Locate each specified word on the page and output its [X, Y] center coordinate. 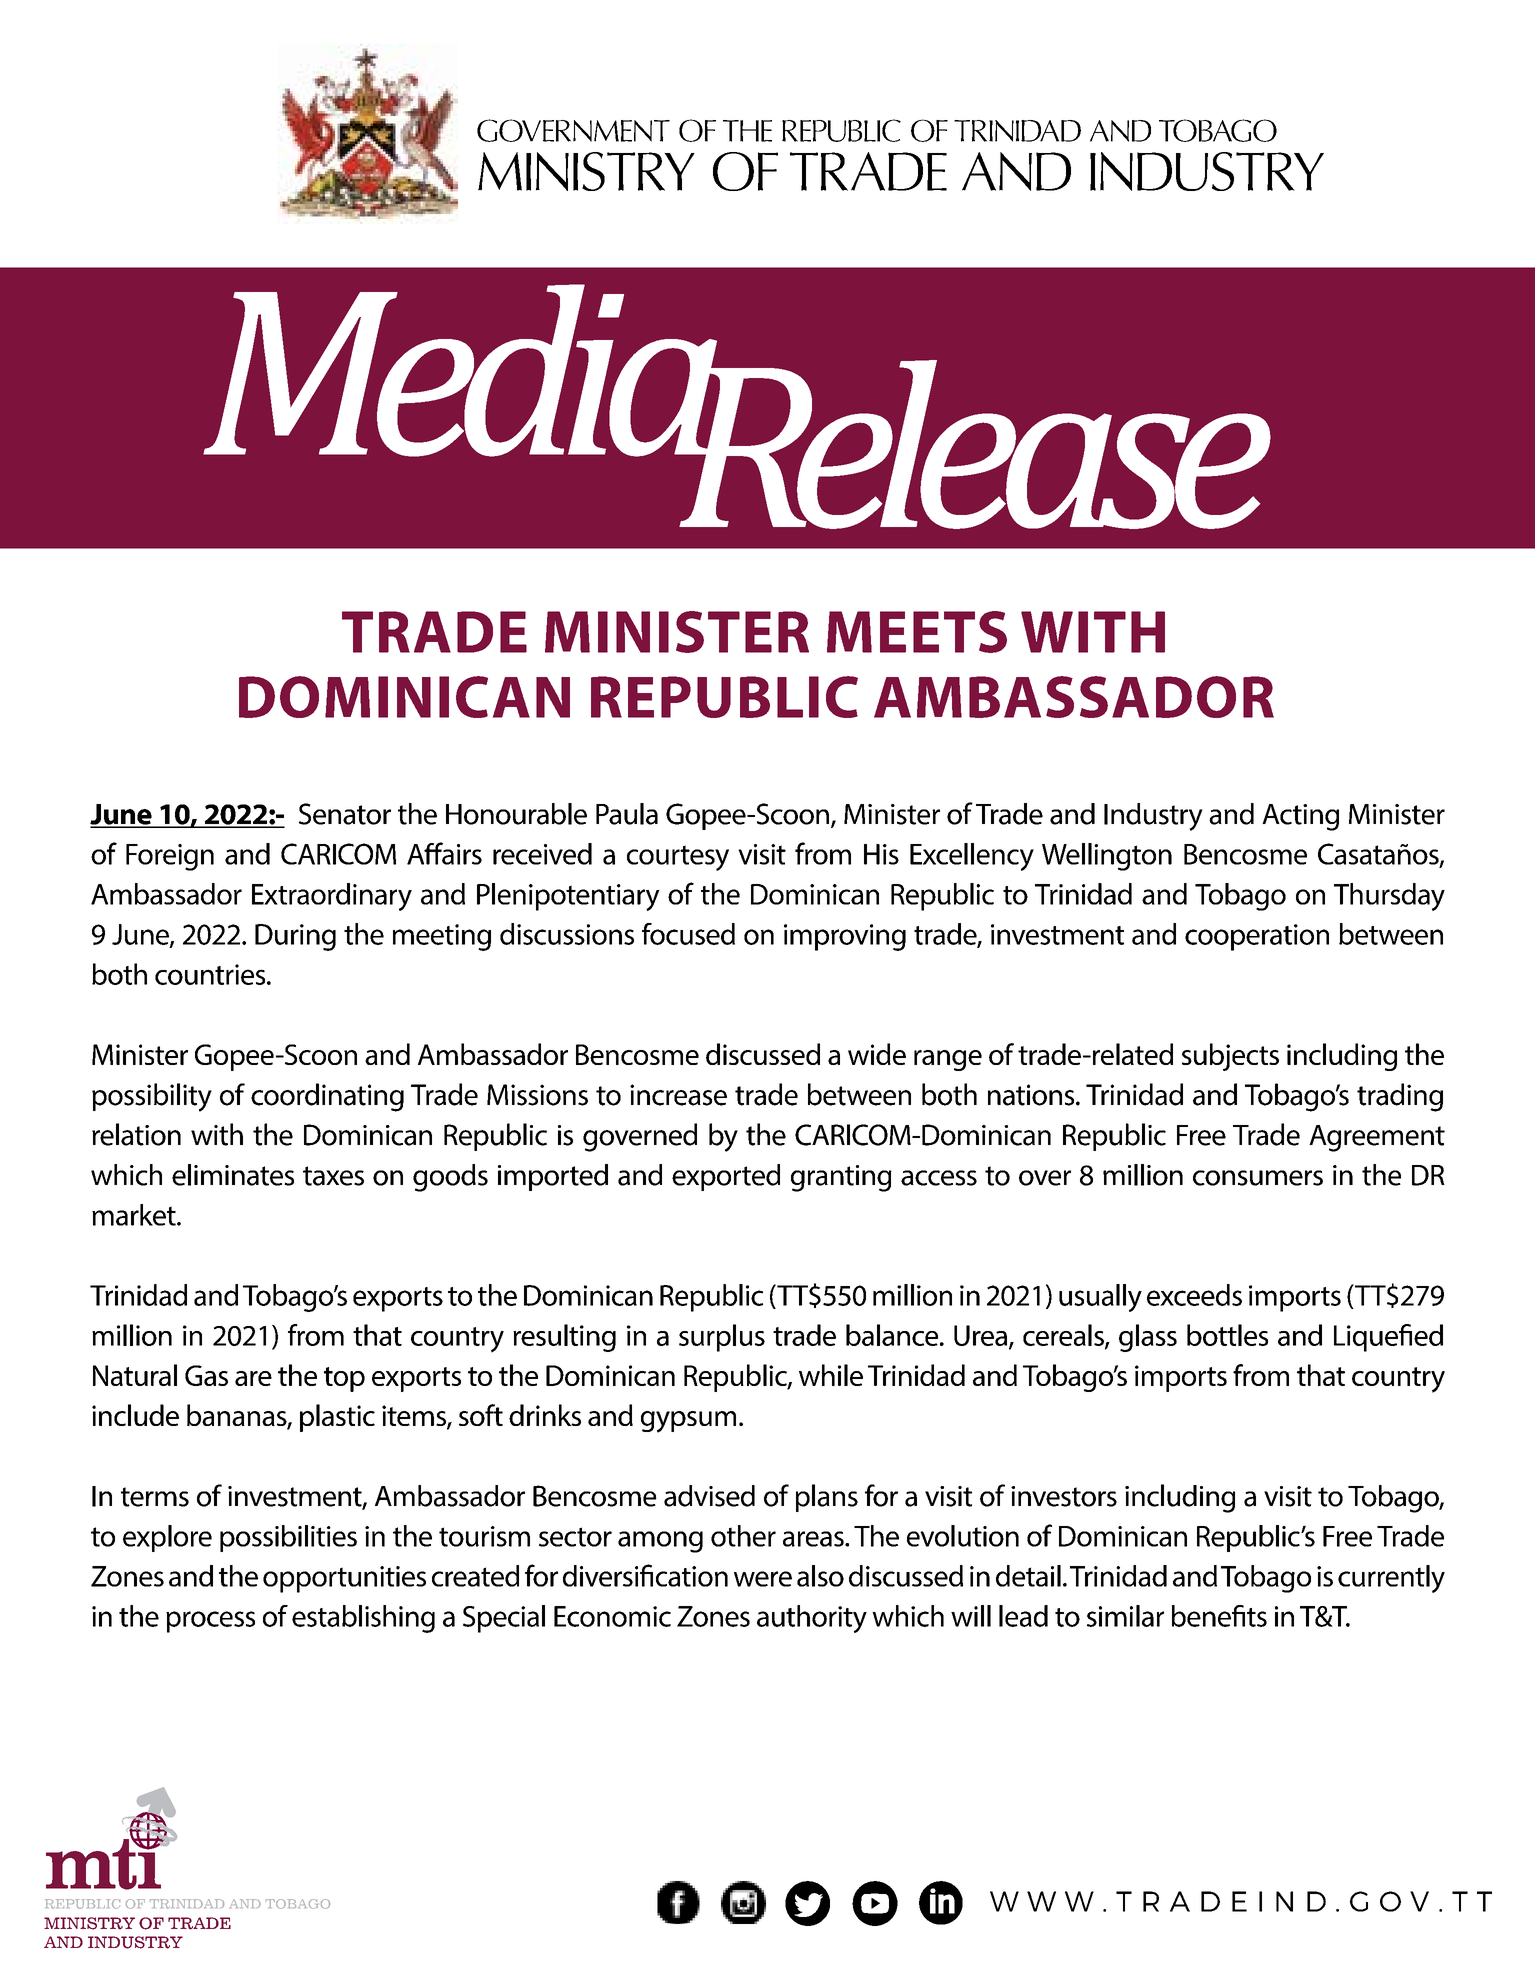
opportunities [344, 1579]
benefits [1219, 1616]
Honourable [516, 814]
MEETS [917, 632]
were [763, 1579]
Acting [1300, 817]
